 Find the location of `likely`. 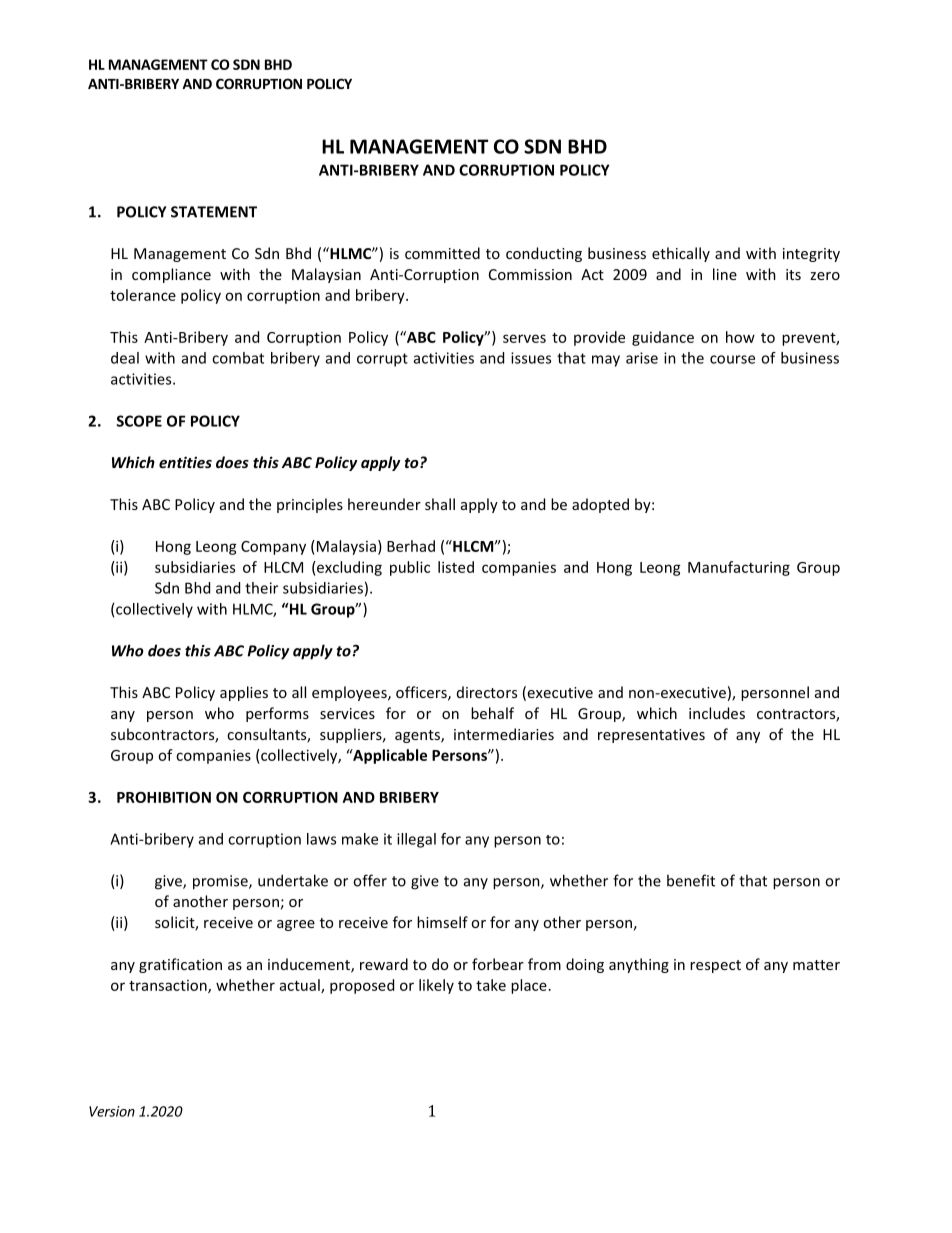

likely is located at coordinates (436, 986).
